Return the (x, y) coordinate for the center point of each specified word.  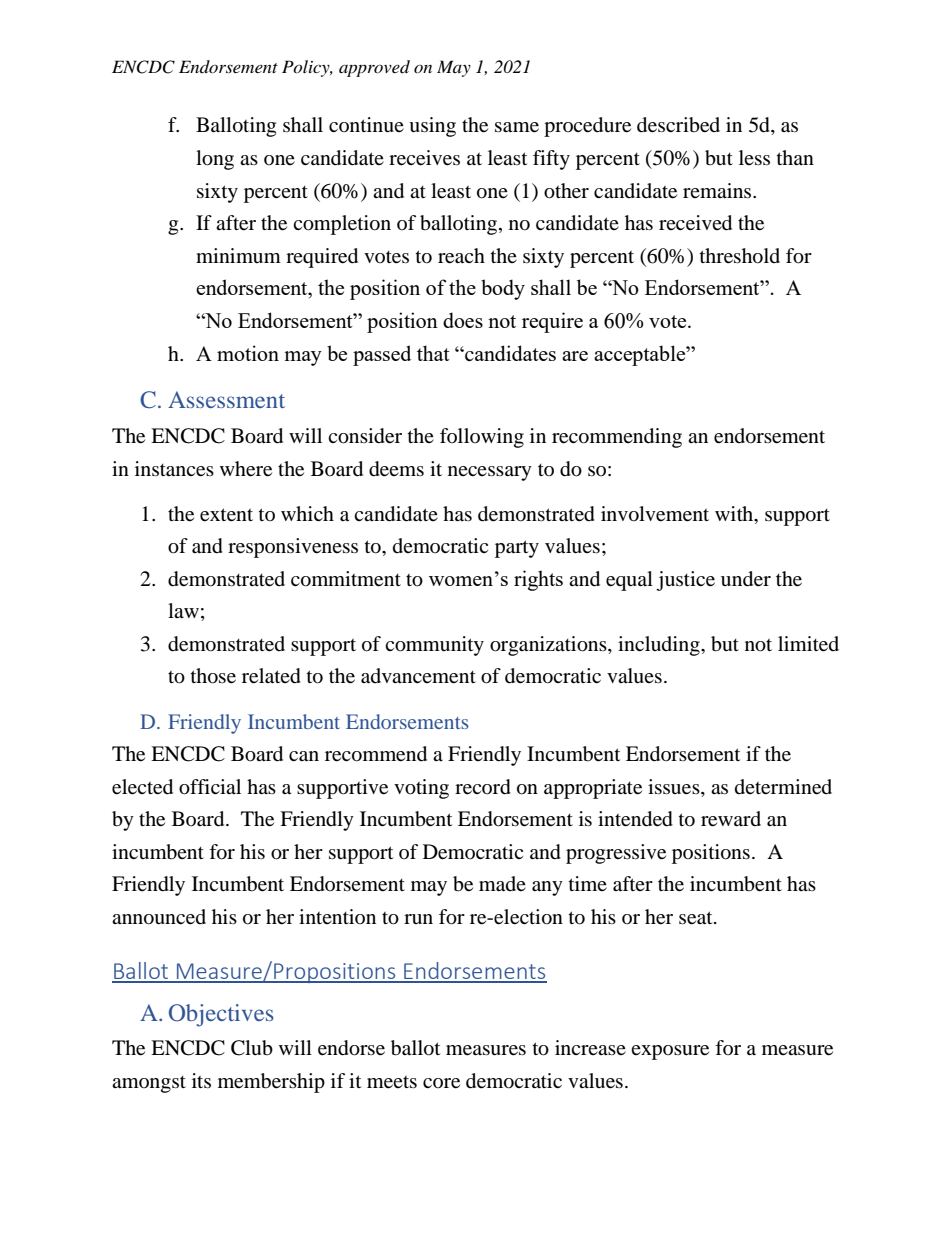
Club (252, 1048)
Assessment (226, 399)
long (215, 160)
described (678, 125)
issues (675, 787)
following (482, 438)
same (517, 127)
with (735, 513)
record (483, 787)
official (210, 787)
